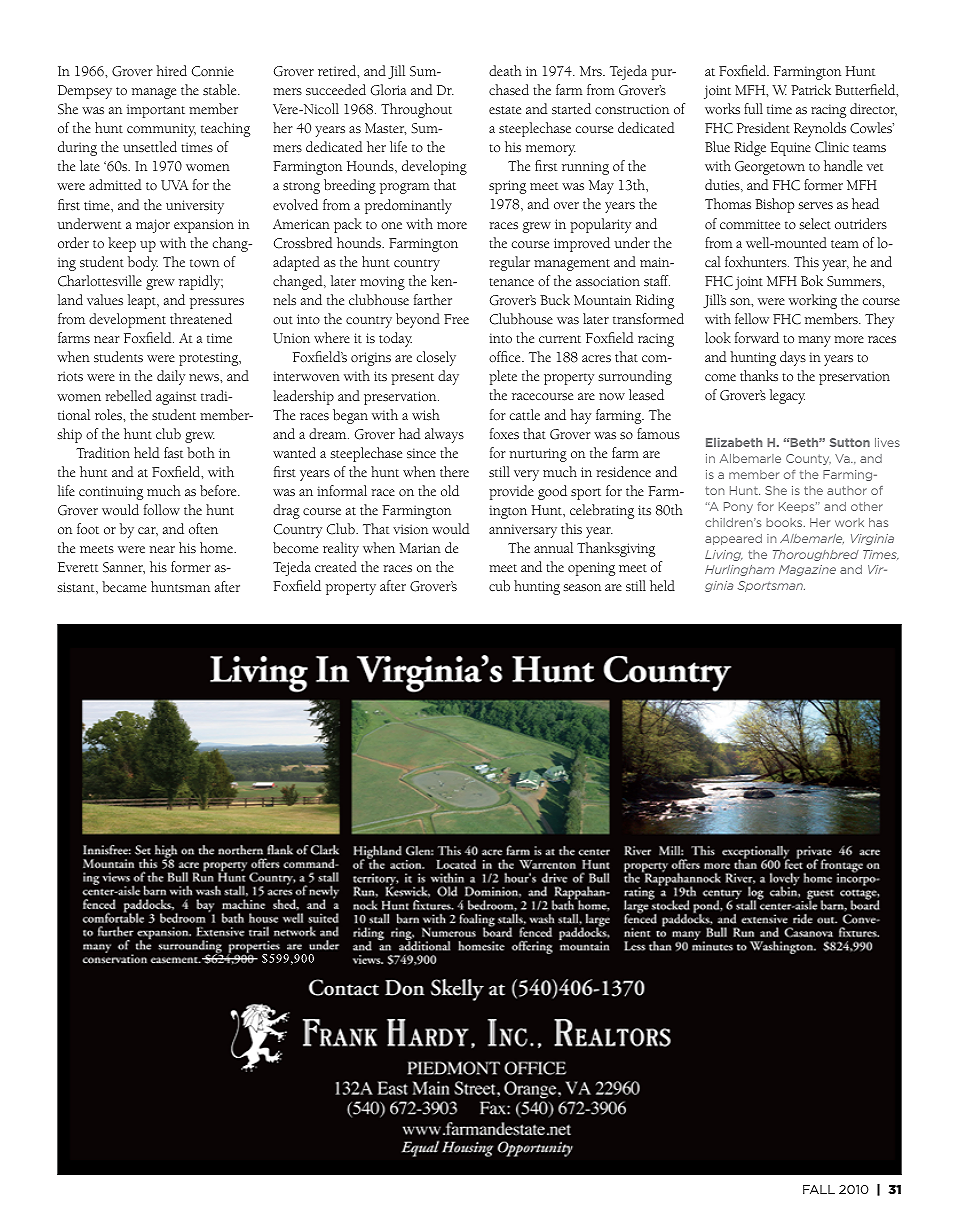 The image size is (959, 1232). Describe the element at coordinates (807, 570) in the screenshot. I see `Magazine` at that location.
